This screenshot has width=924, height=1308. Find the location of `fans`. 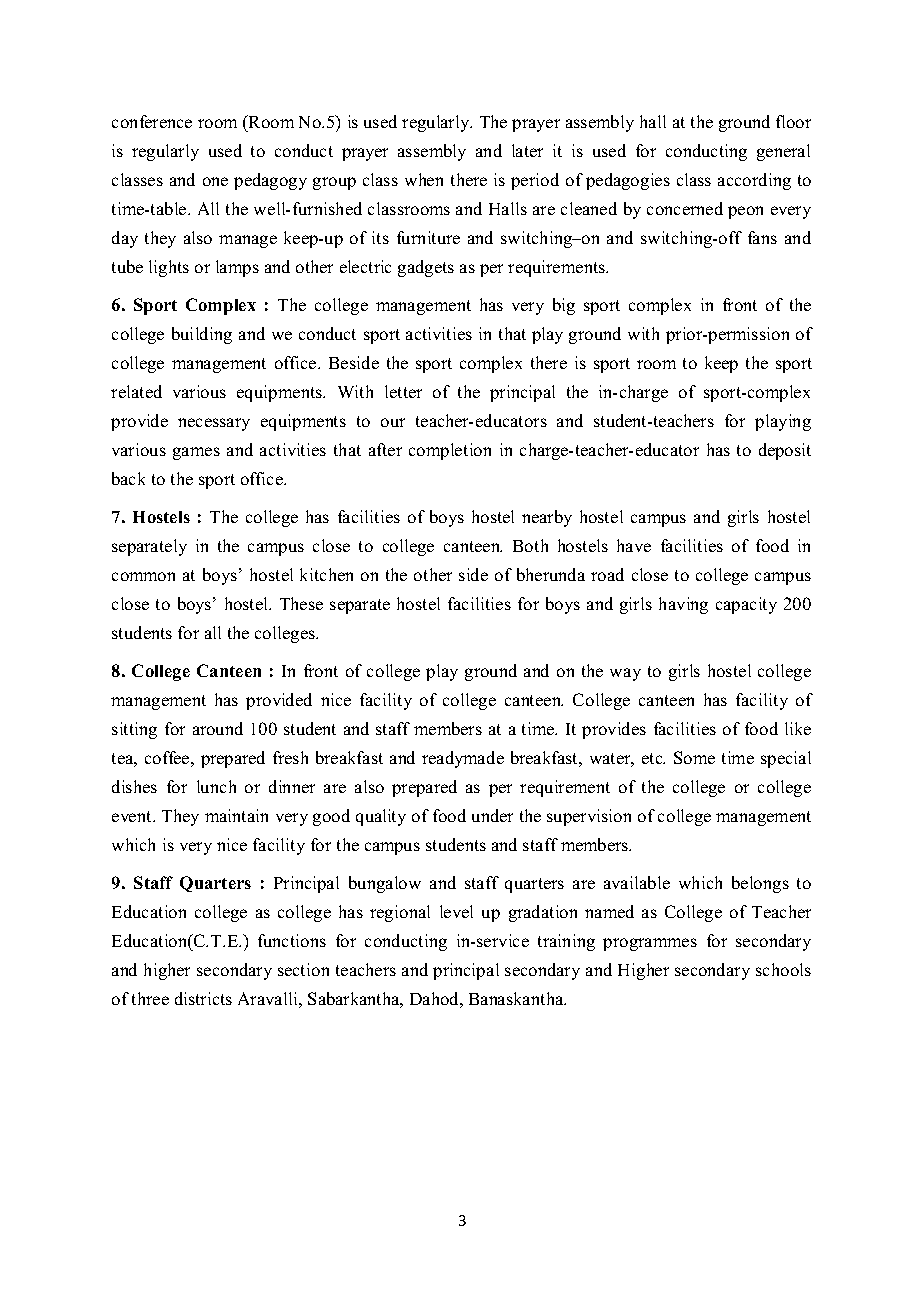

fans is located at coordinates (762, 237).
